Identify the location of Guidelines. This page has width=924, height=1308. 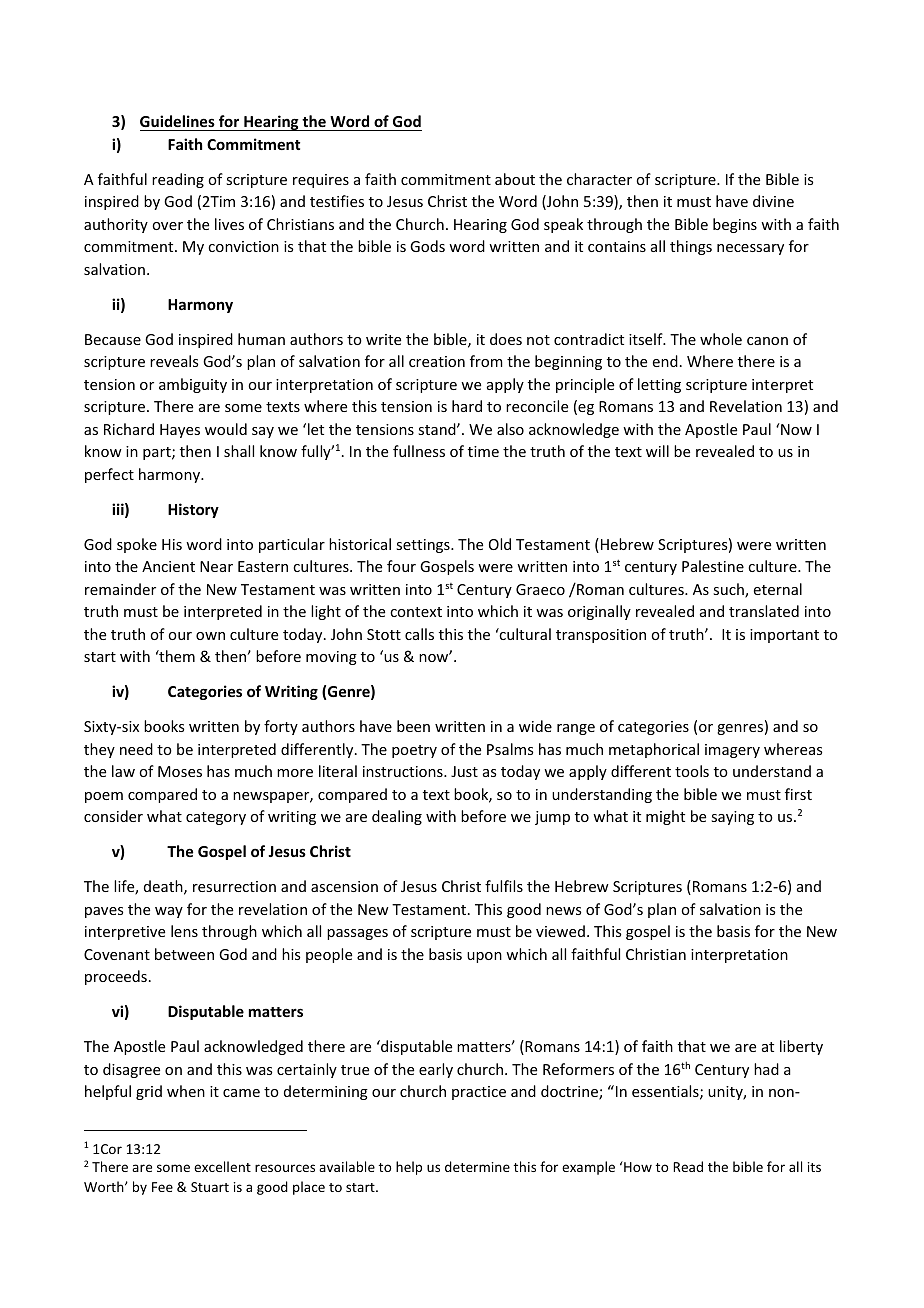
(178, 123).
